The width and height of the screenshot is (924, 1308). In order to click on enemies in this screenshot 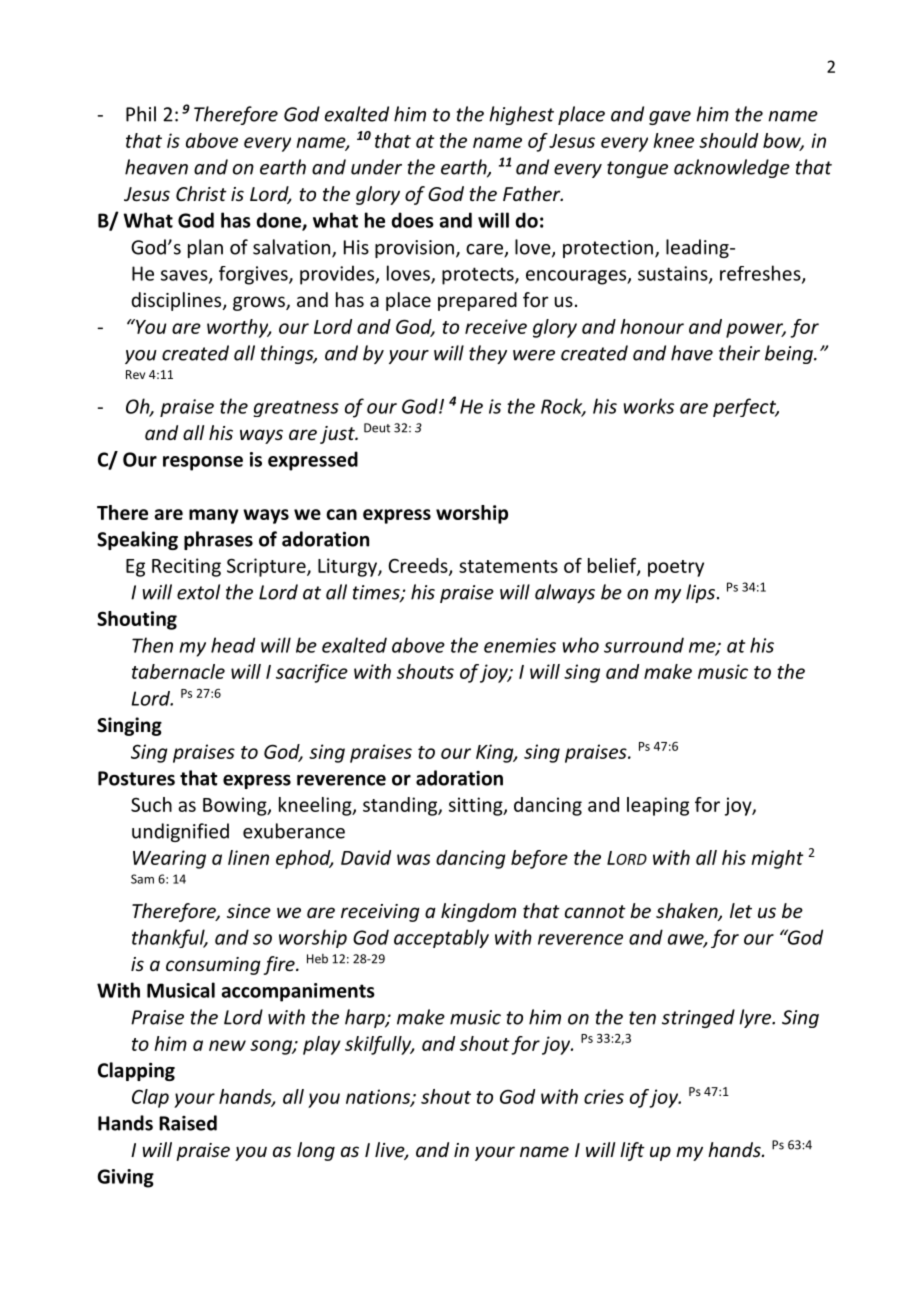, I will do `click(520, 645)`.
